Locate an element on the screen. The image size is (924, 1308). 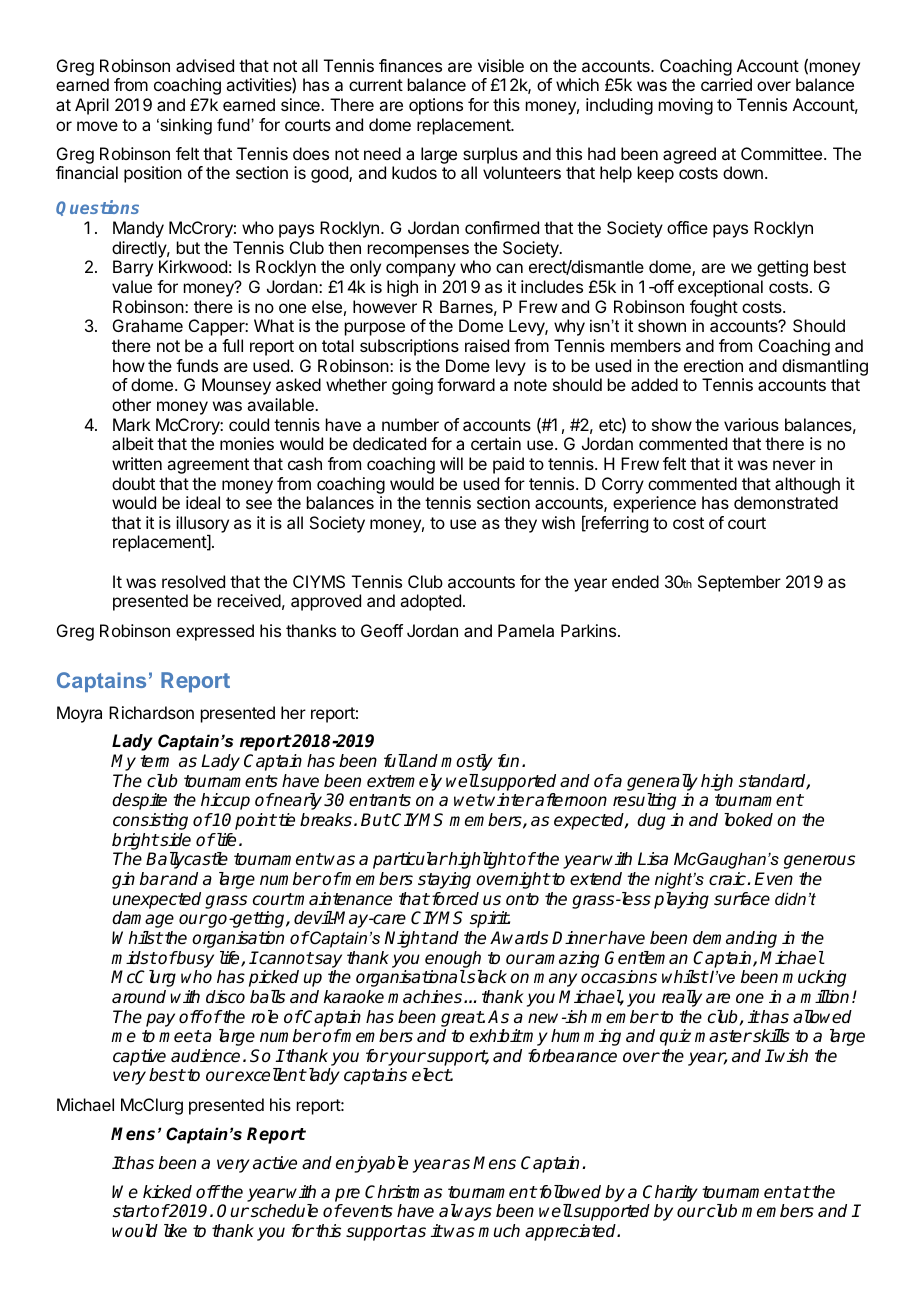
advised is located at coordinates (205, 65).
